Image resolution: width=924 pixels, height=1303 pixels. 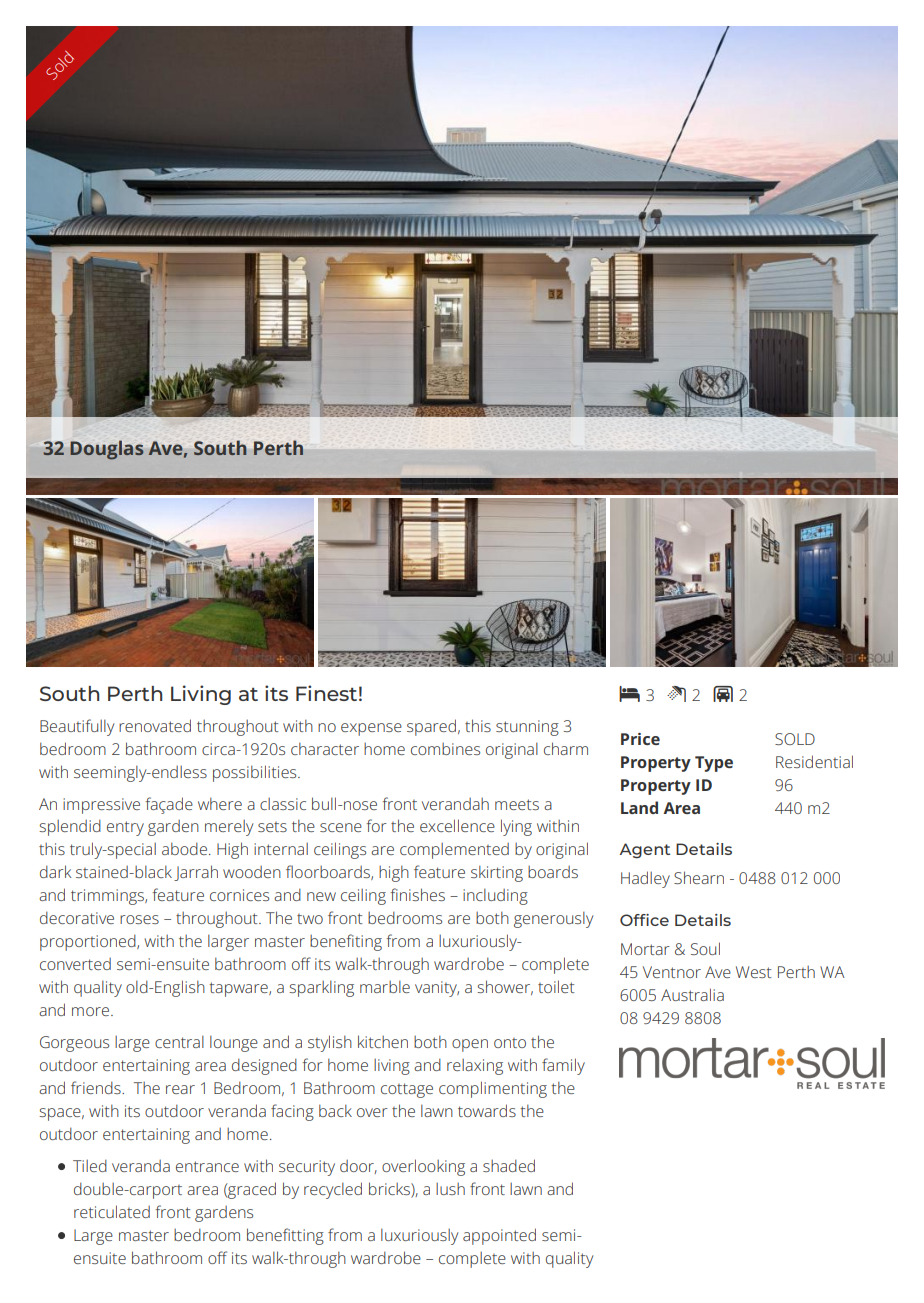 I want to click on complemented, so click(x=454, y=851).
